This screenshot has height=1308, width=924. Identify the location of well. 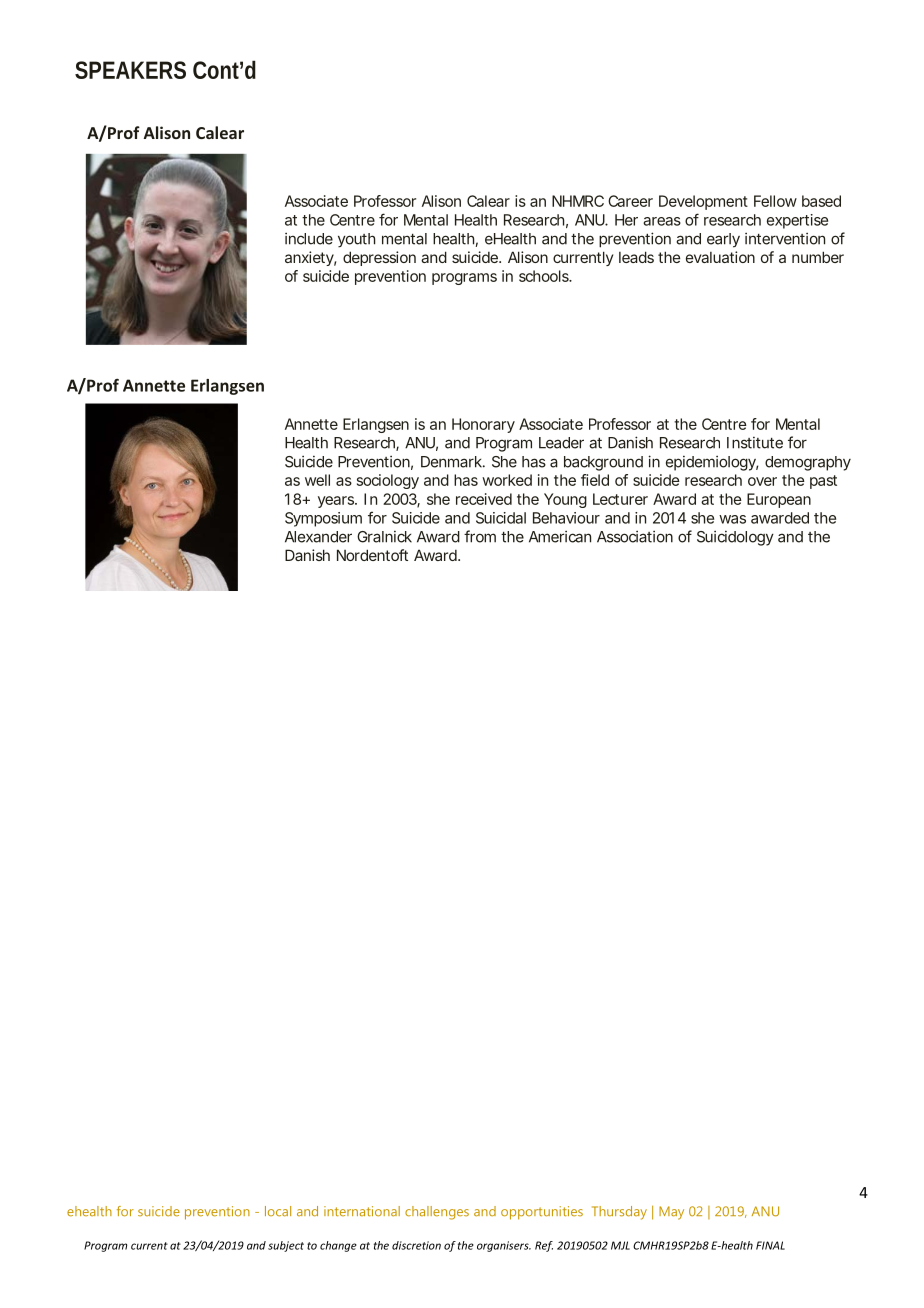
(317, 480).
